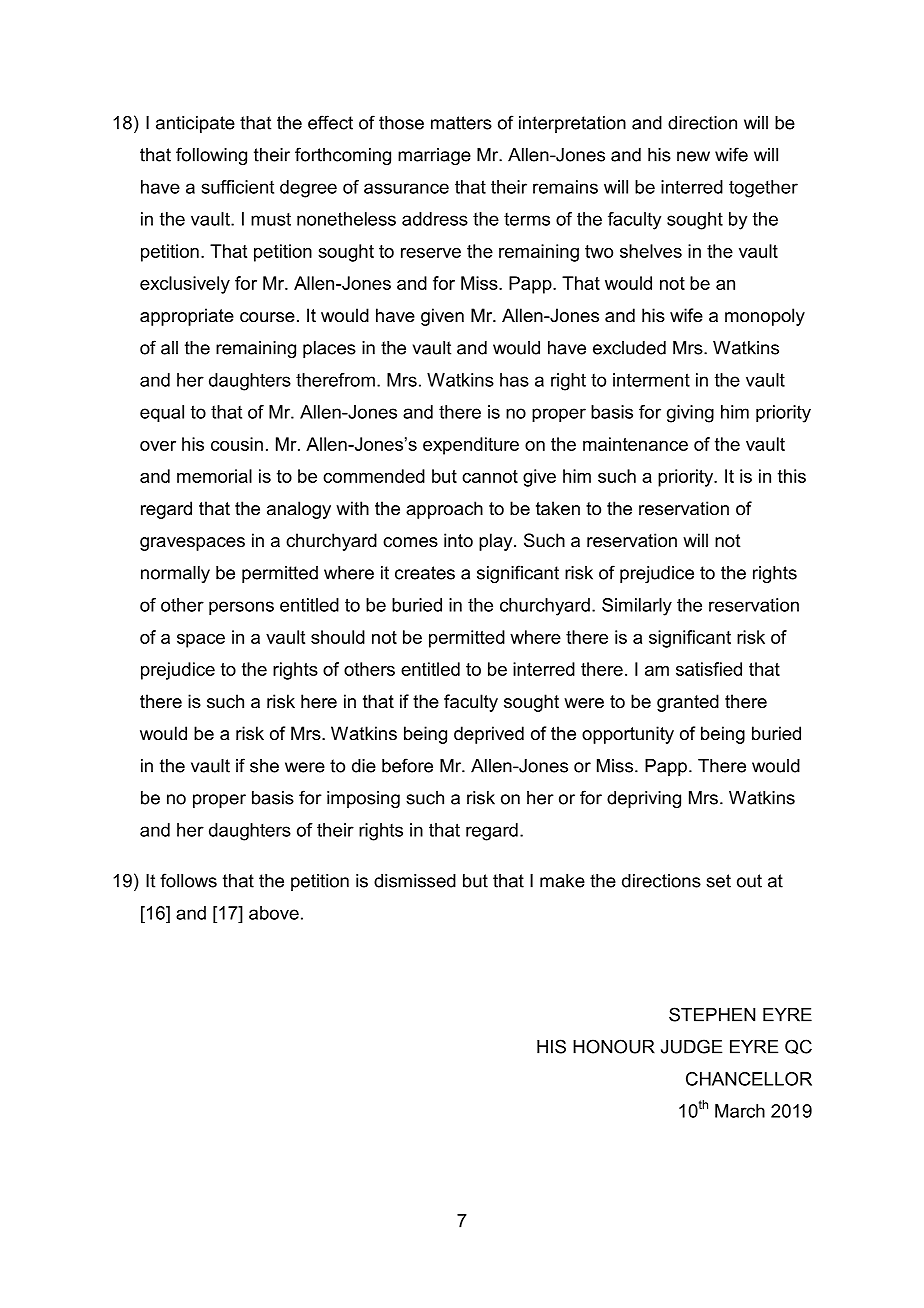  What do you see at coordinates (693, 156) in the page?
I see `new` at bounding box center [693, 156].
